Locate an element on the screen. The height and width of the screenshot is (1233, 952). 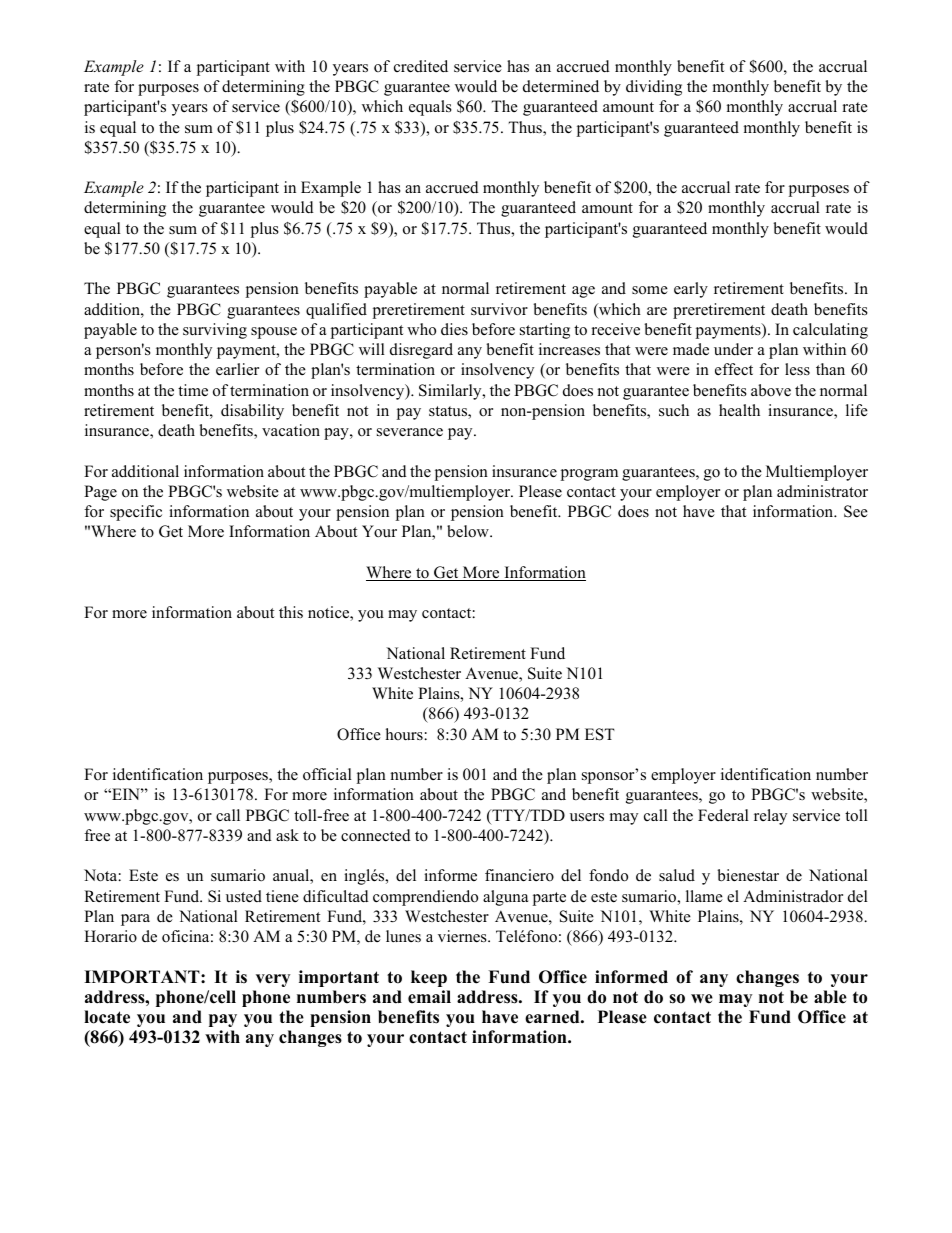
administrator is located at coordinates (822, 491).
